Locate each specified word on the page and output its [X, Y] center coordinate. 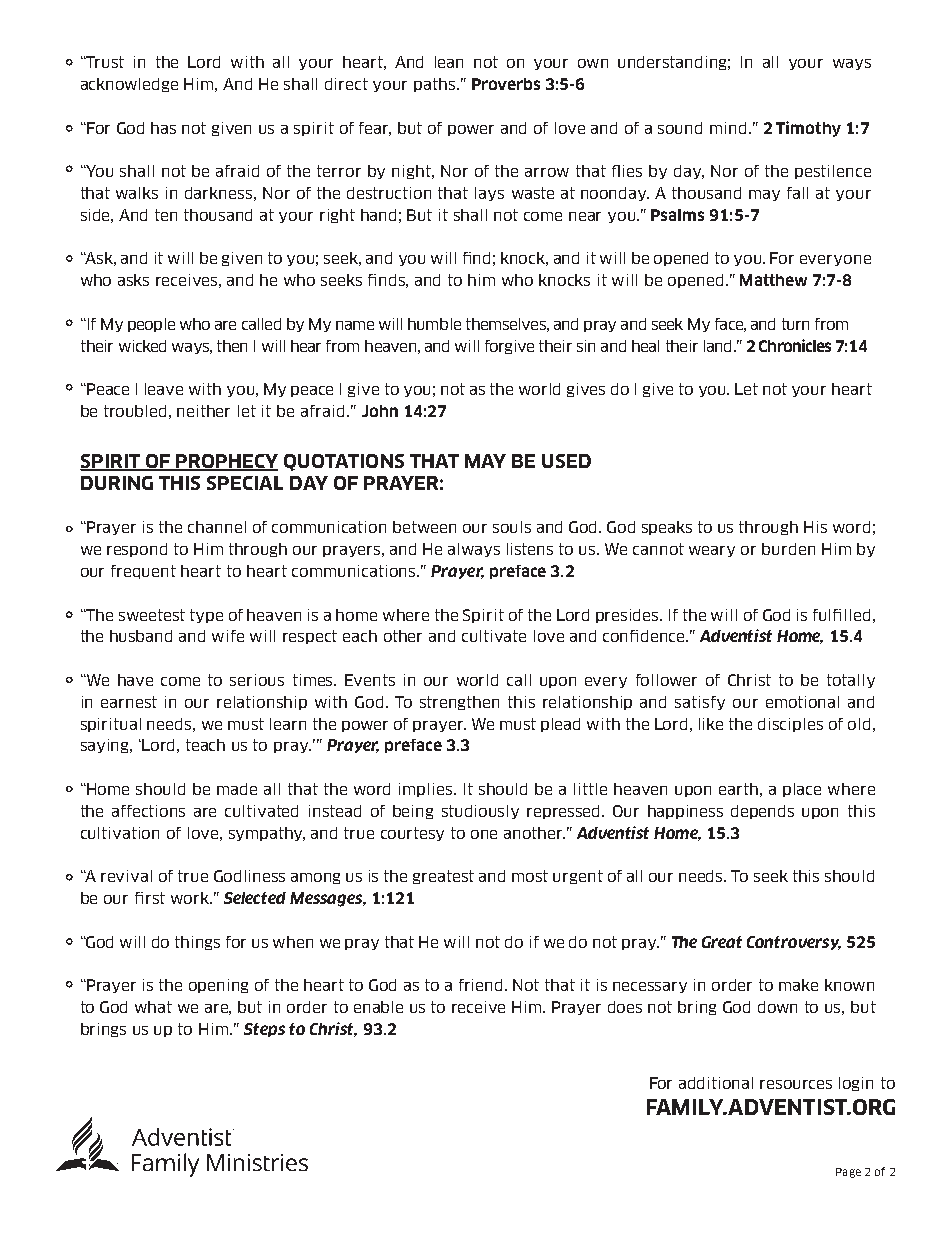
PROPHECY [226, 462]
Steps [264, 1030]
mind [728, 128]
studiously [480, 812]
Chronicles [795, 345]
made [237, 789]
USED [566, 461]
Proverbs [506, 84]
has [163, 128]
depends [762, 812]
